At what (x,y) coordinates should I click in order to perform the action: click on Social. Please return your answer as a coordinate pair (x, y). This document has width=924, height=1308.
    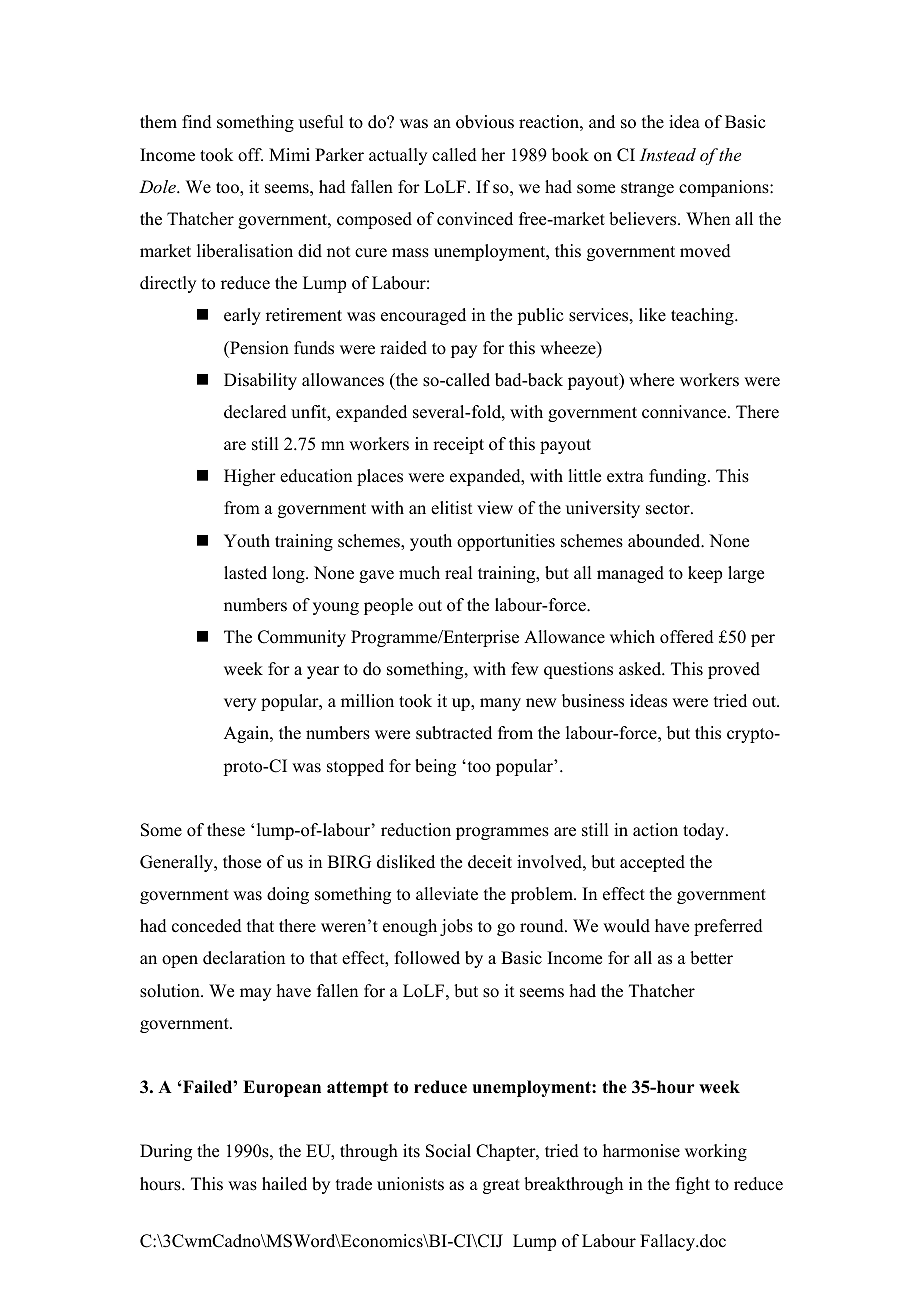
    Looking at the image, I should click on (448, 1151).
